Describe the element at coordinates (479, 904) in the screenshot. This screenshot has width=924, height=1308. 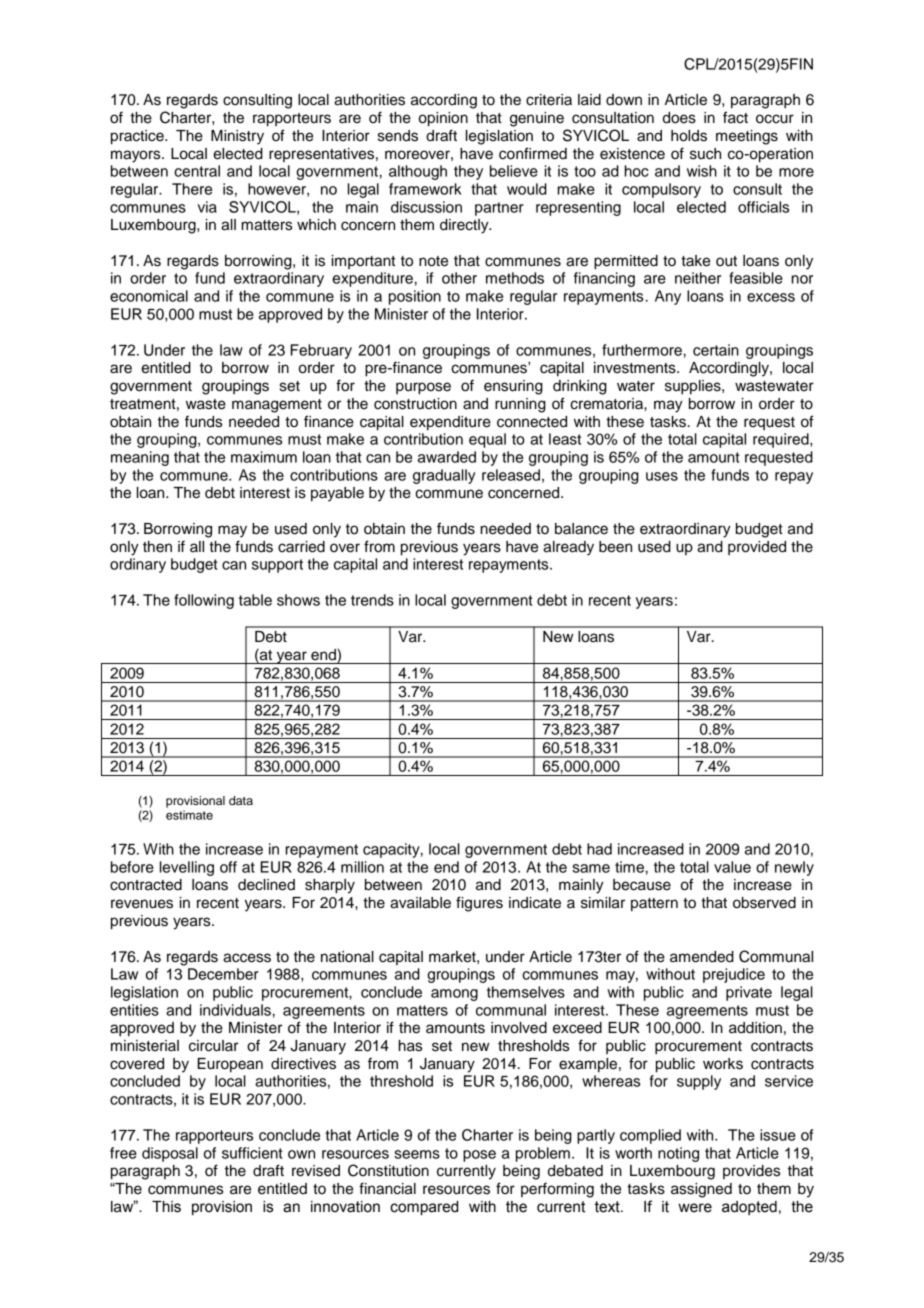
I see `figures` at that location.
